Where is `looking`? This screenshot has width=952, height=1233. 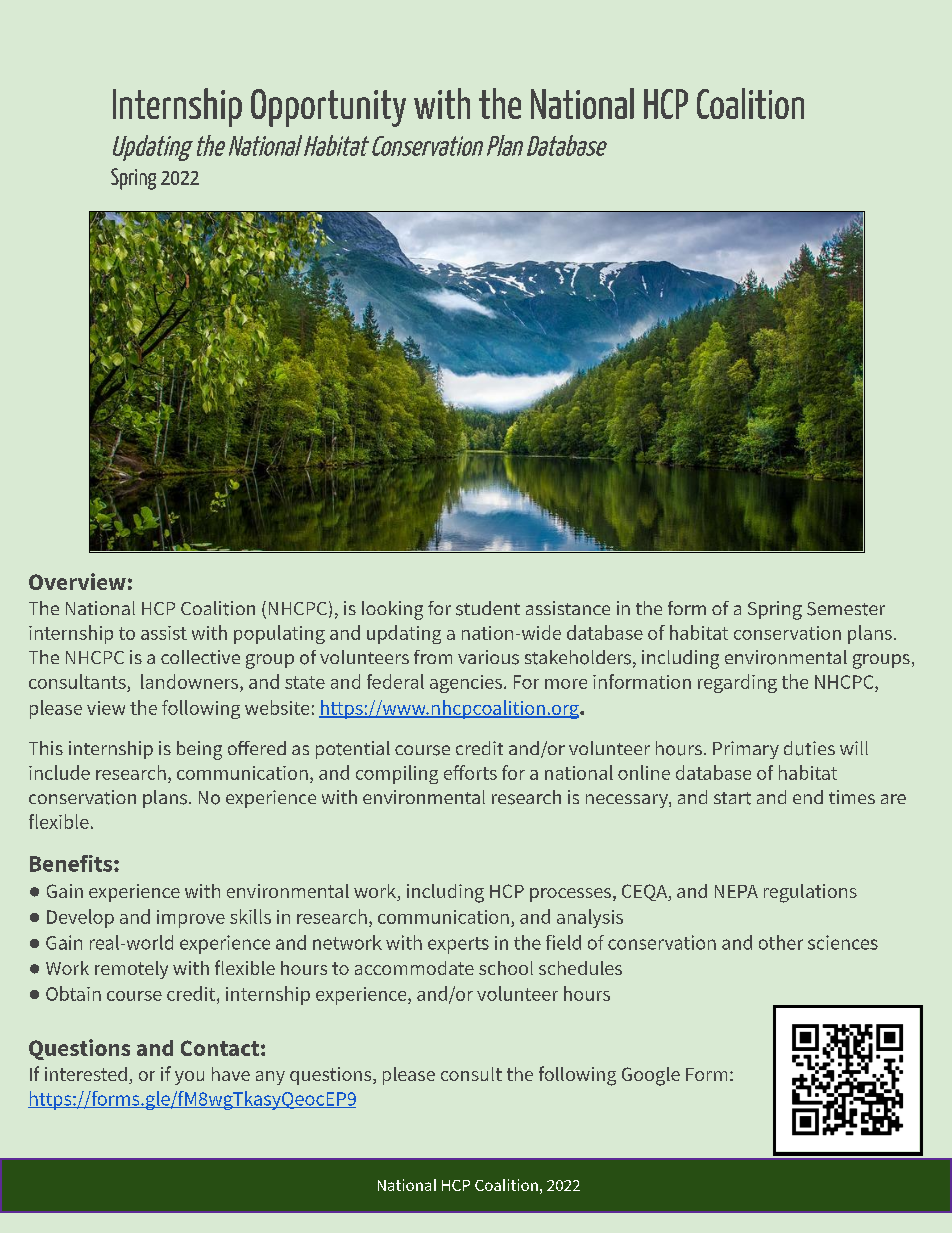
looking is located at coordinates (392, 610).
